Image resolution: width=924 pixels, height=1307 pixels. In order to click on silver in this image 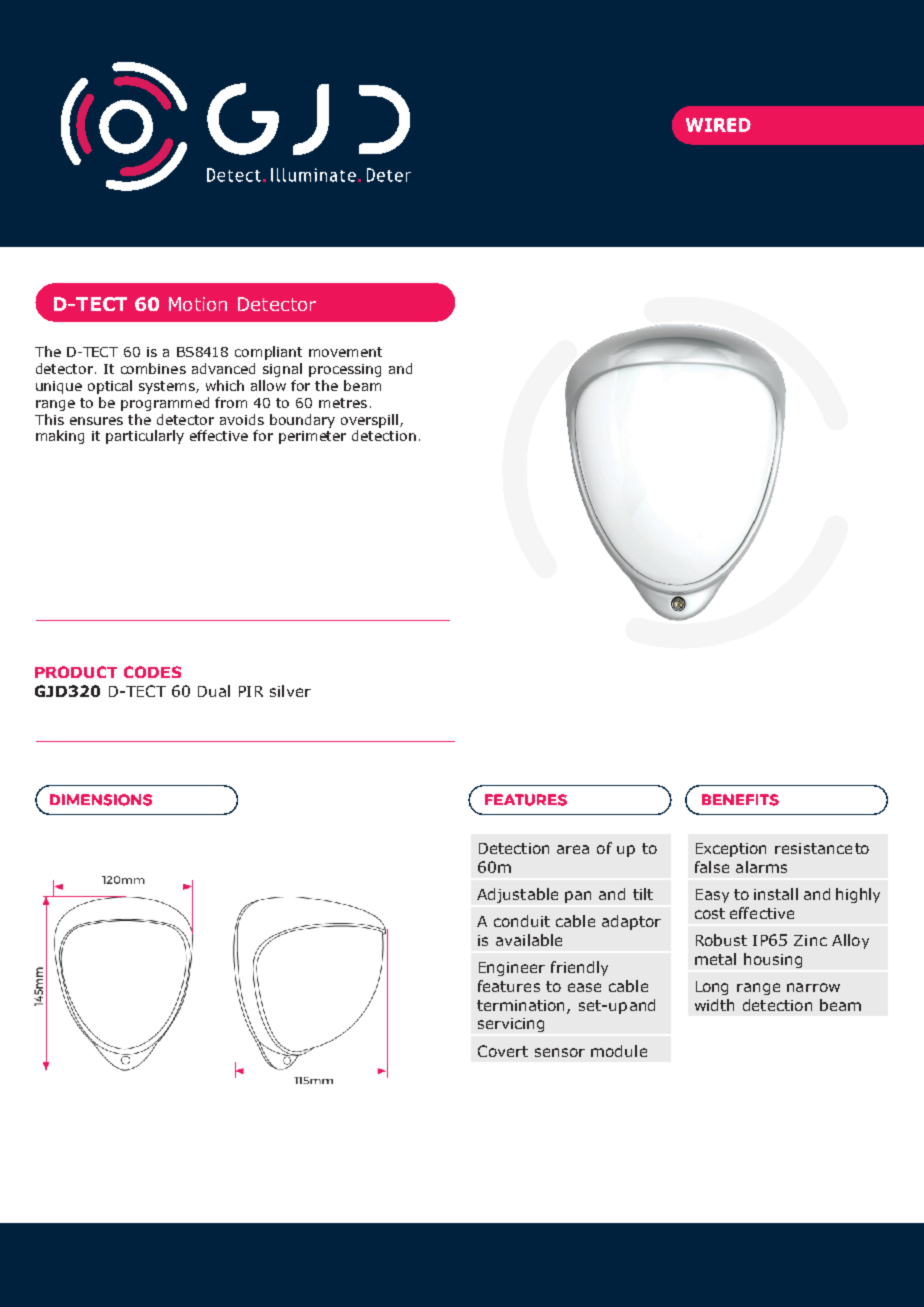, I will do `click(290, 691)`.
